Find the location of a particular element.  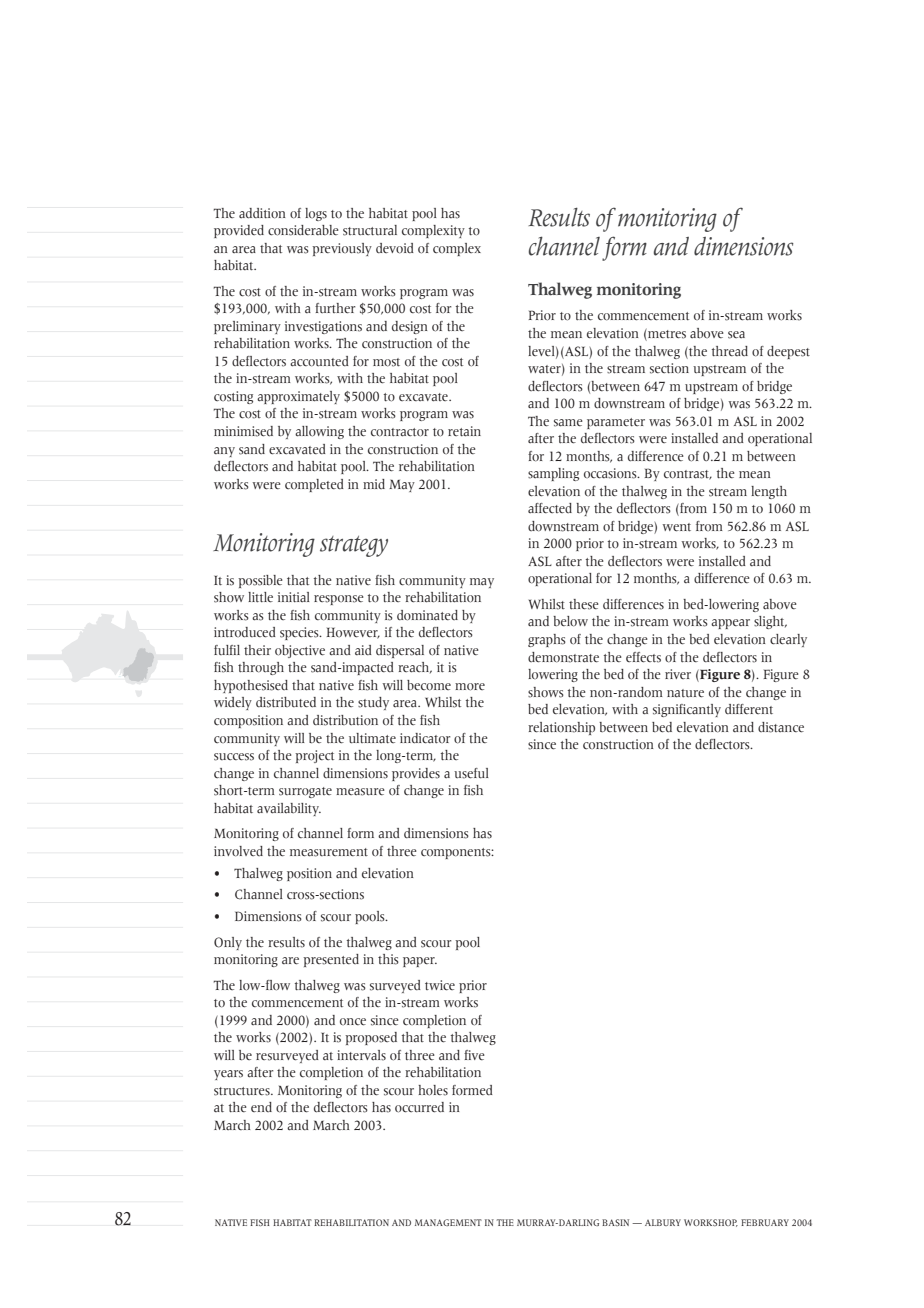

devoid is located at coordinates (395, 248).
